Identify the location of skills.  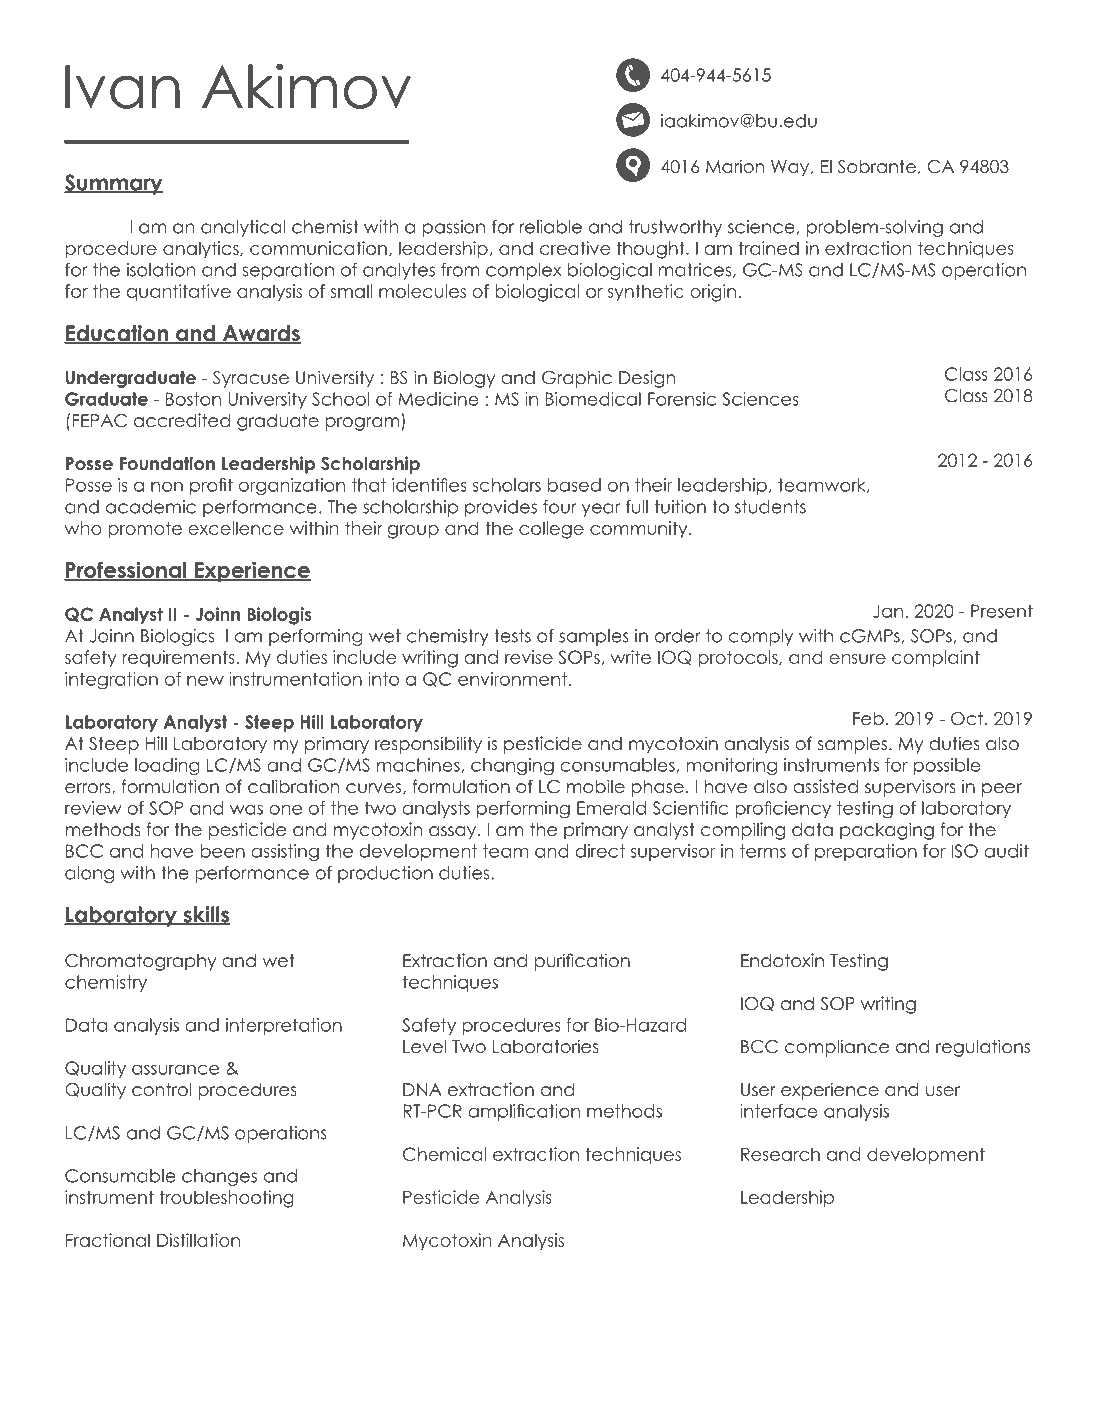
(205, 915).
